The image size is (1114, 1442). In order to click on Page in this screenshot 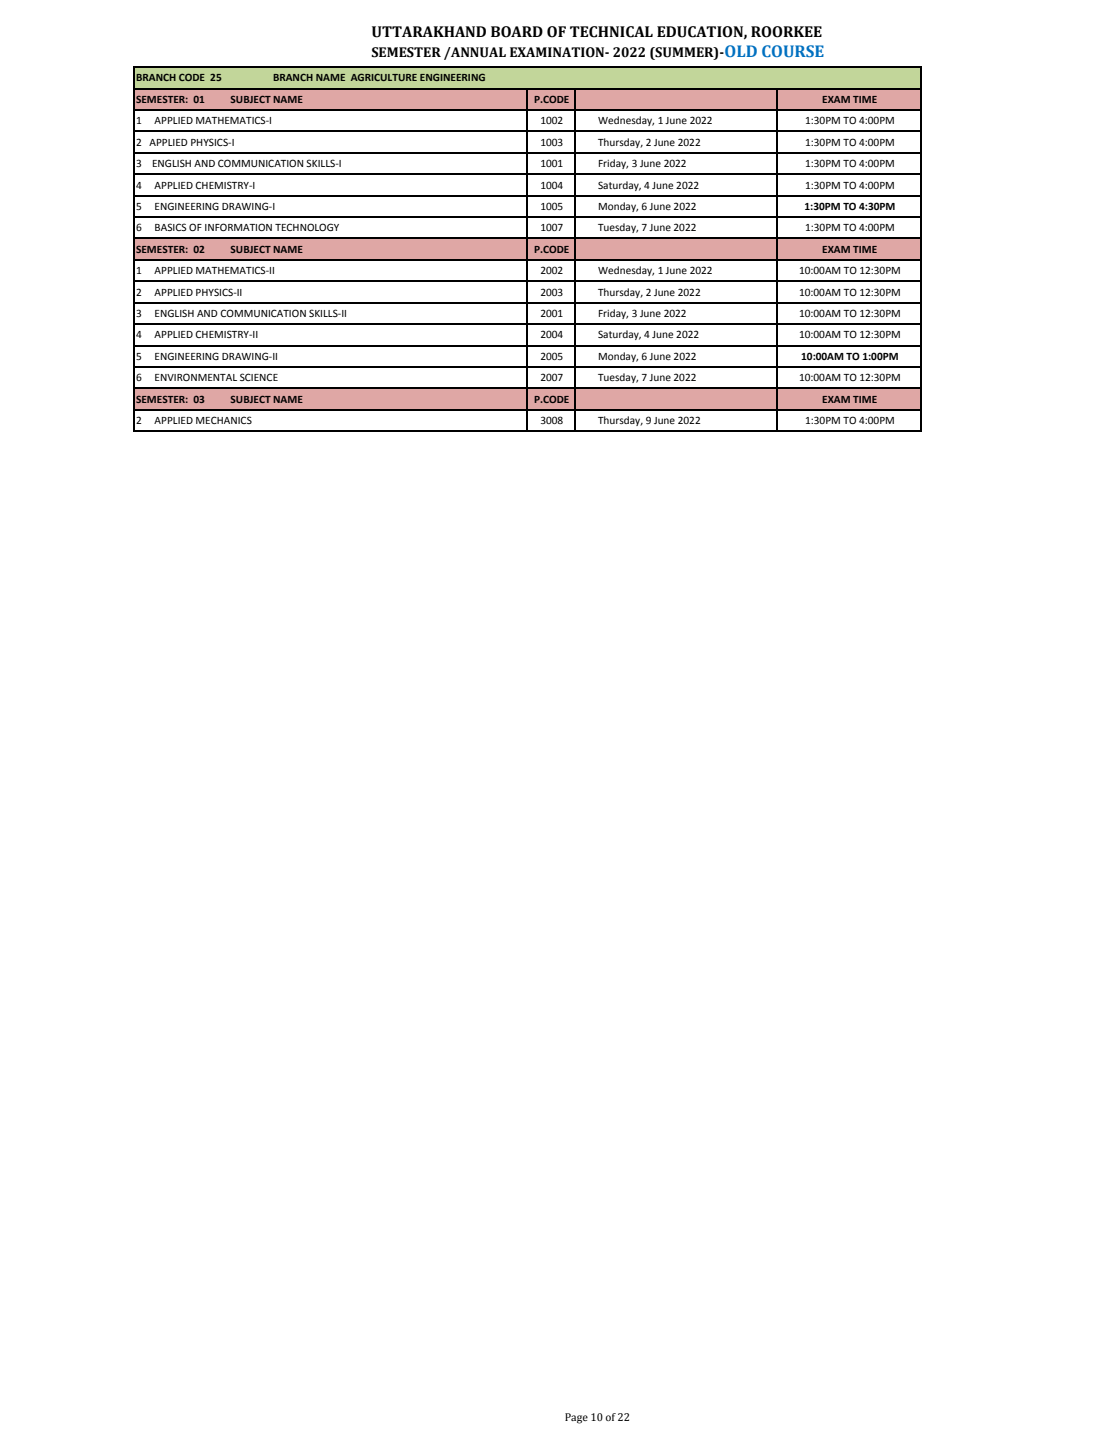, I will do `click(576, 1418)`.
